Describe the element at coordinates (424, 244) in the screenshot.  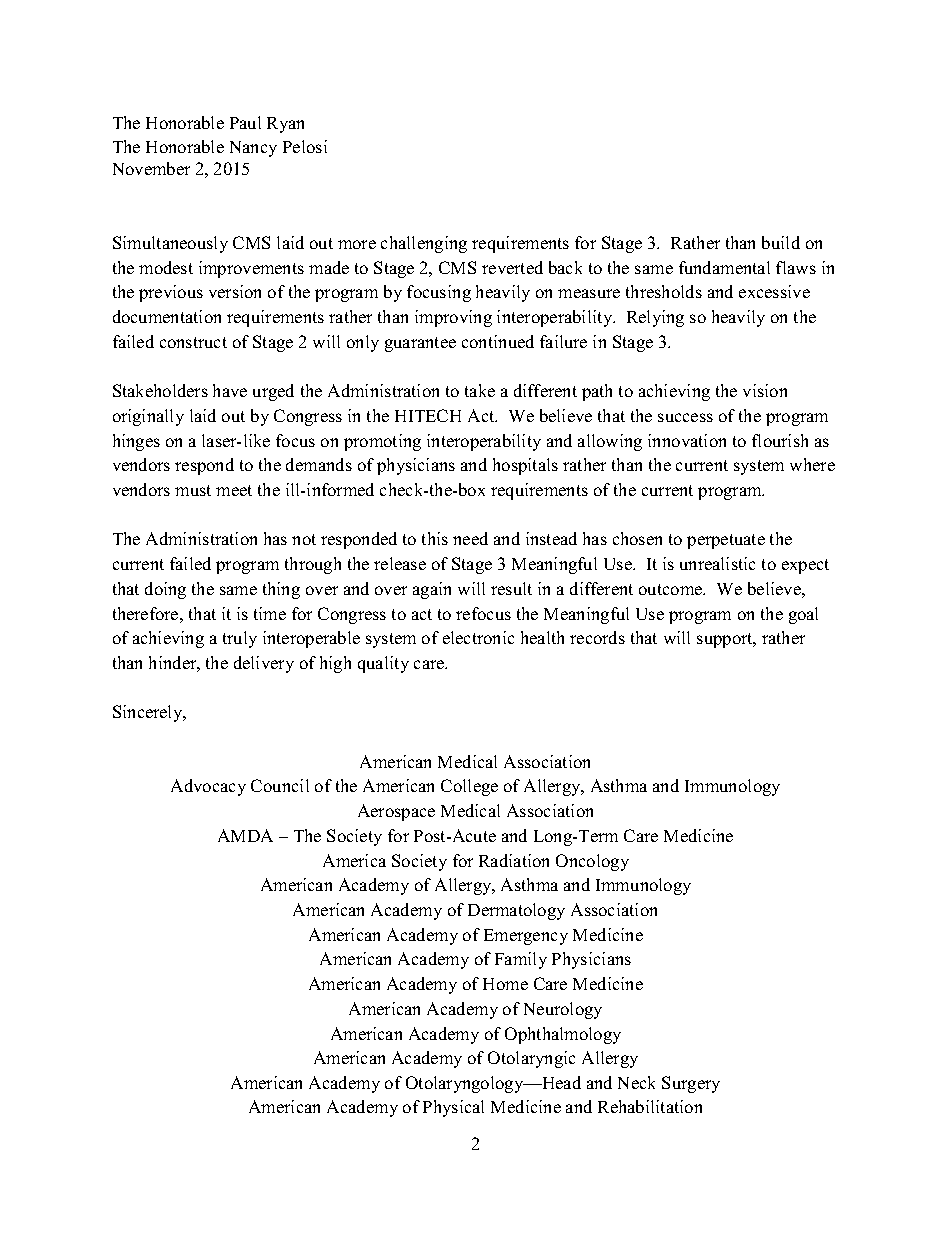
I see `challenging` at that location.
